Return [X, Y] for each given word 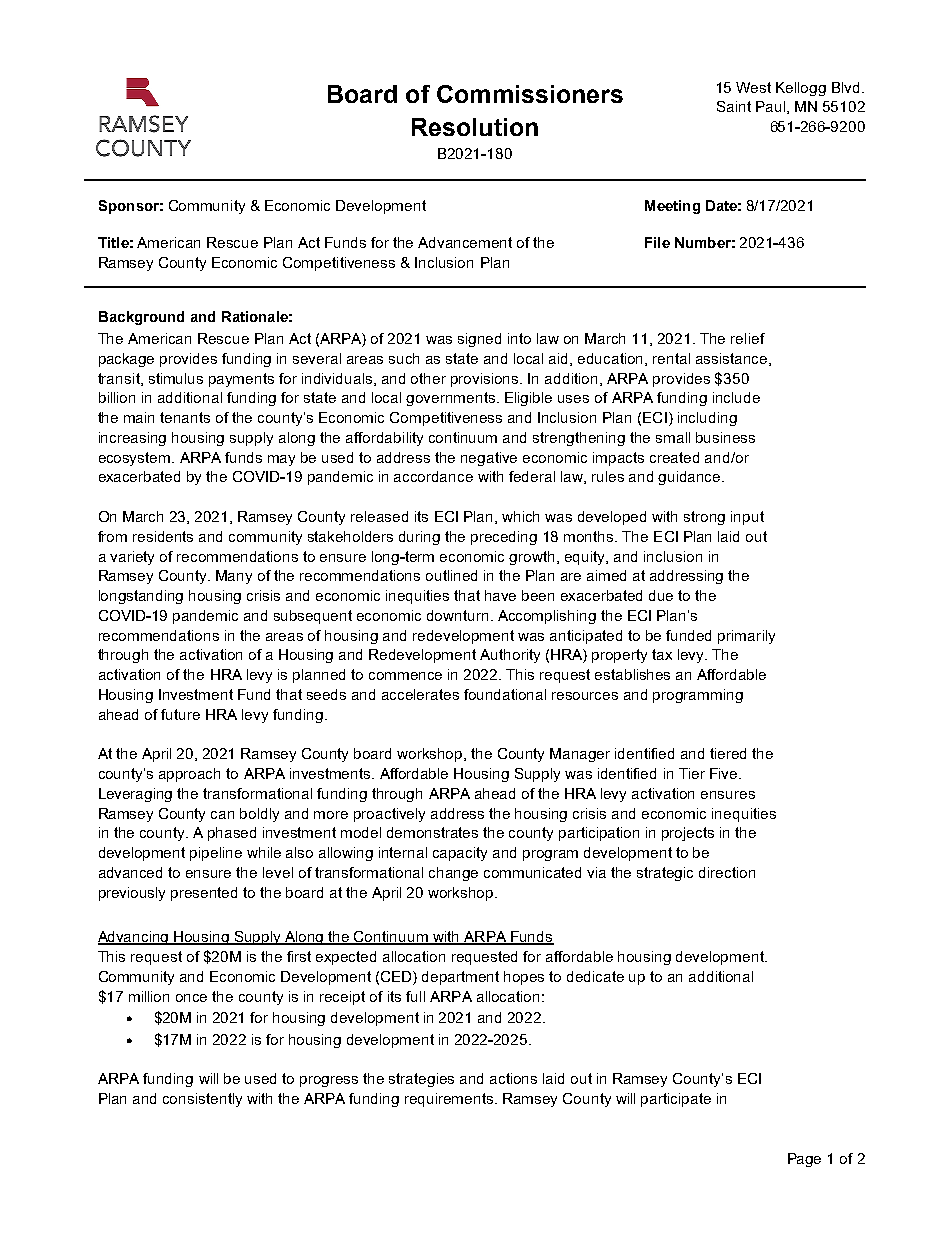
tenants [185, 417]
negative [489, 459]
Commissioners [530, 94]
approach [189, 775]
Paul [772, 107]
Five [725, 773]
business [725, 437]
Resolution [475, 127]
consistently [202, 1100]
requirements [450, 1100]
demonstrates [432, 832]
